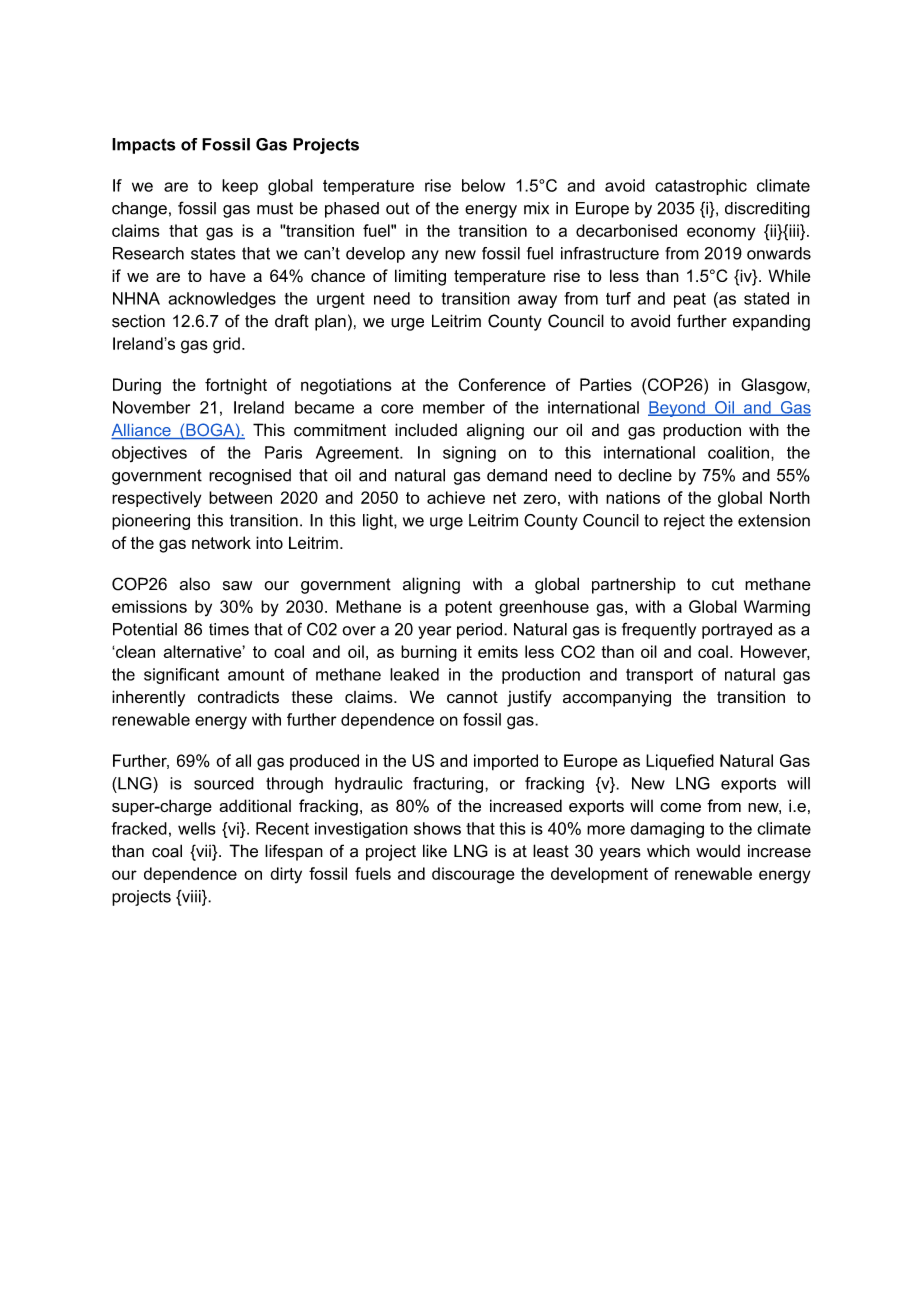 This screenshot has width=924, height=1307. What do you see at coordinates (737, 631) in the screenshot?
I see `portrayed` at bounding box center [737, 631].
